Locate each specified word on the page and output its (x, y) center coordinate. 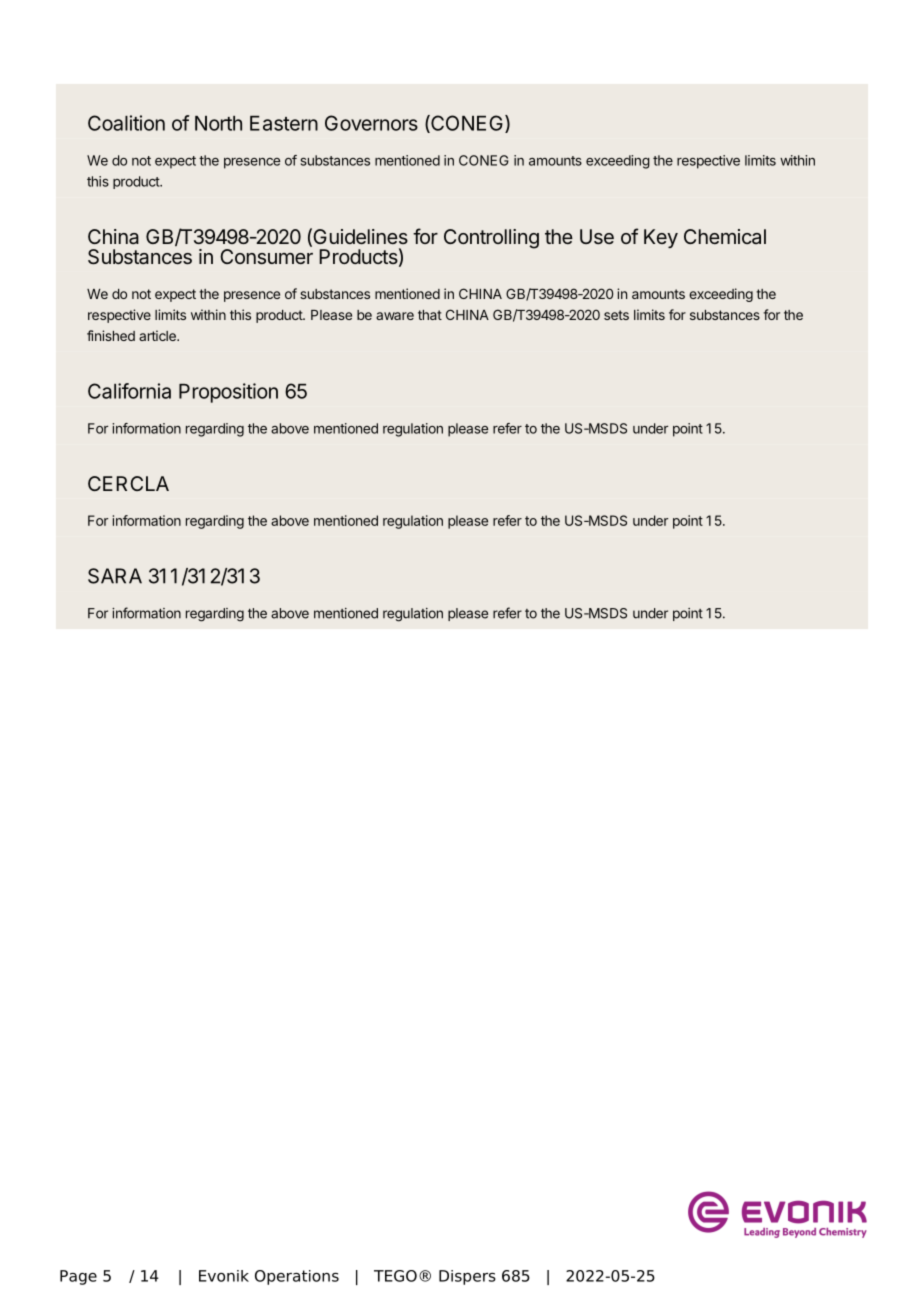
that (430, 315)
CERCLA (128, 483)
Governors (371, 123)
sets (616, 315)
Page (78, 1277)
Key (661, 238)
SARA (115, 576)
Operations (297, 1277)
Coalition (126, 123)
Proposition (228, 393)
